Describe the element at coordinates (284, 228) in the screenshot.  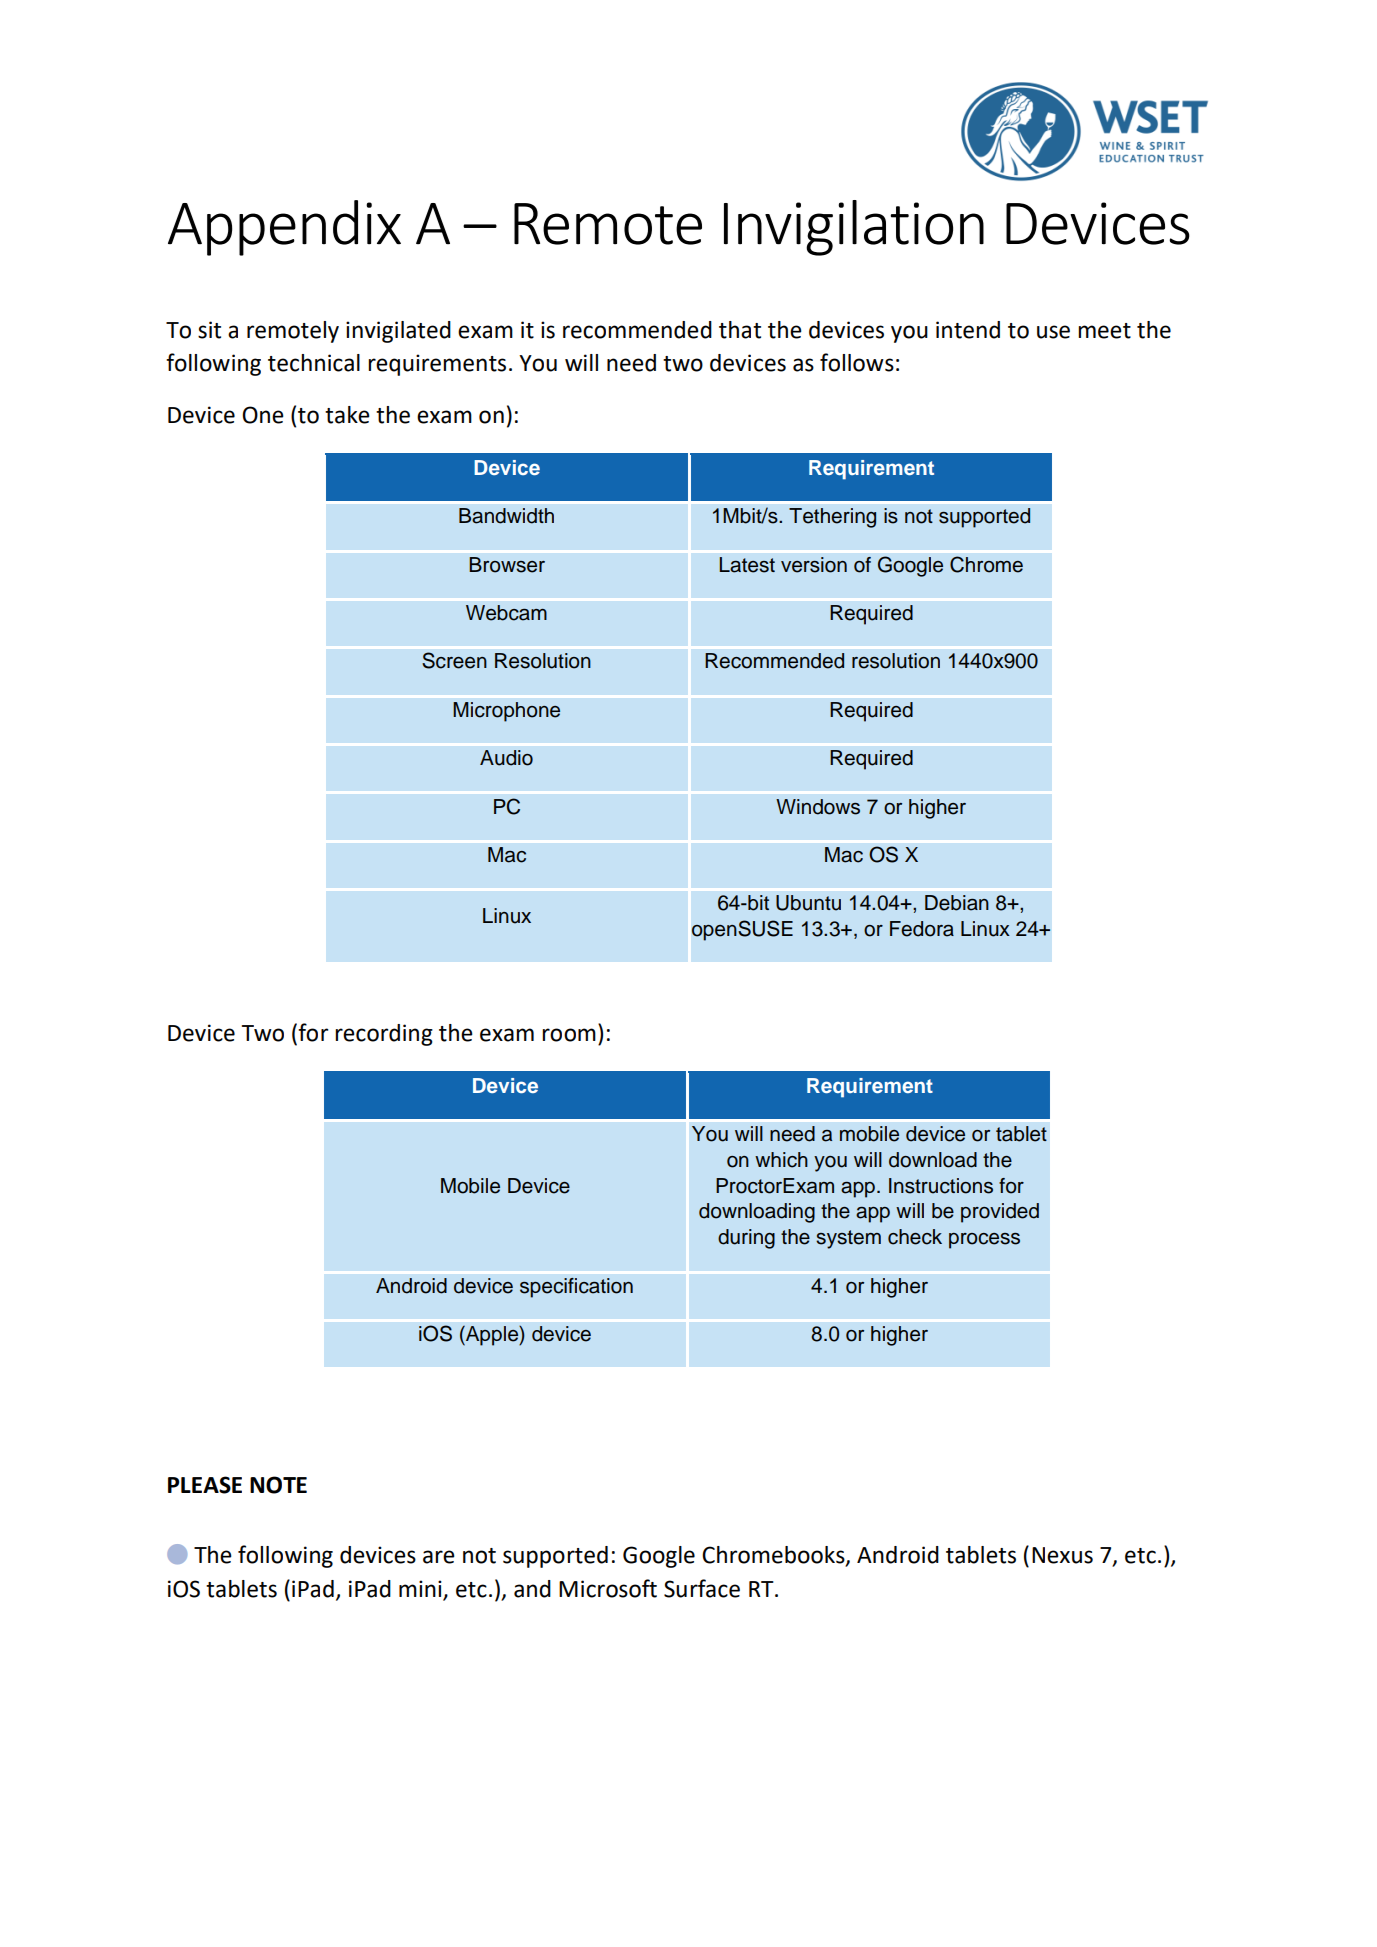
I see `Appendix` at that location.
